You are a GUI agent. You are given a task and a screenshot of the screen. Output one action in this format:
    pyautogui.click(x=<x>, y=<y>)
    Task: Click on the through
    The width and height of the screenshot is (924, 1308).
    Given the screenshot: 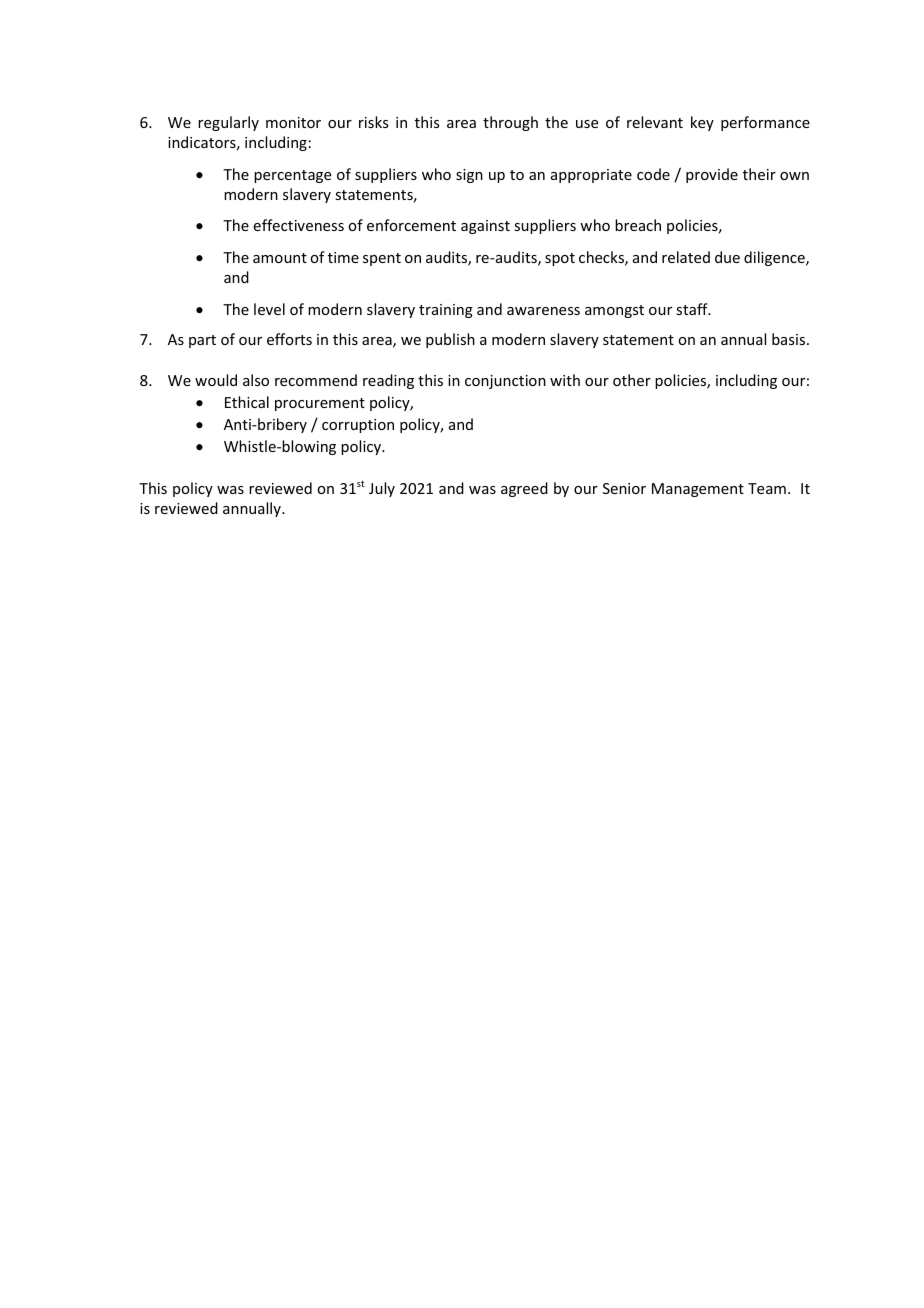 What is the action you would take?
    pyautogui.click(x=510, y=123)
